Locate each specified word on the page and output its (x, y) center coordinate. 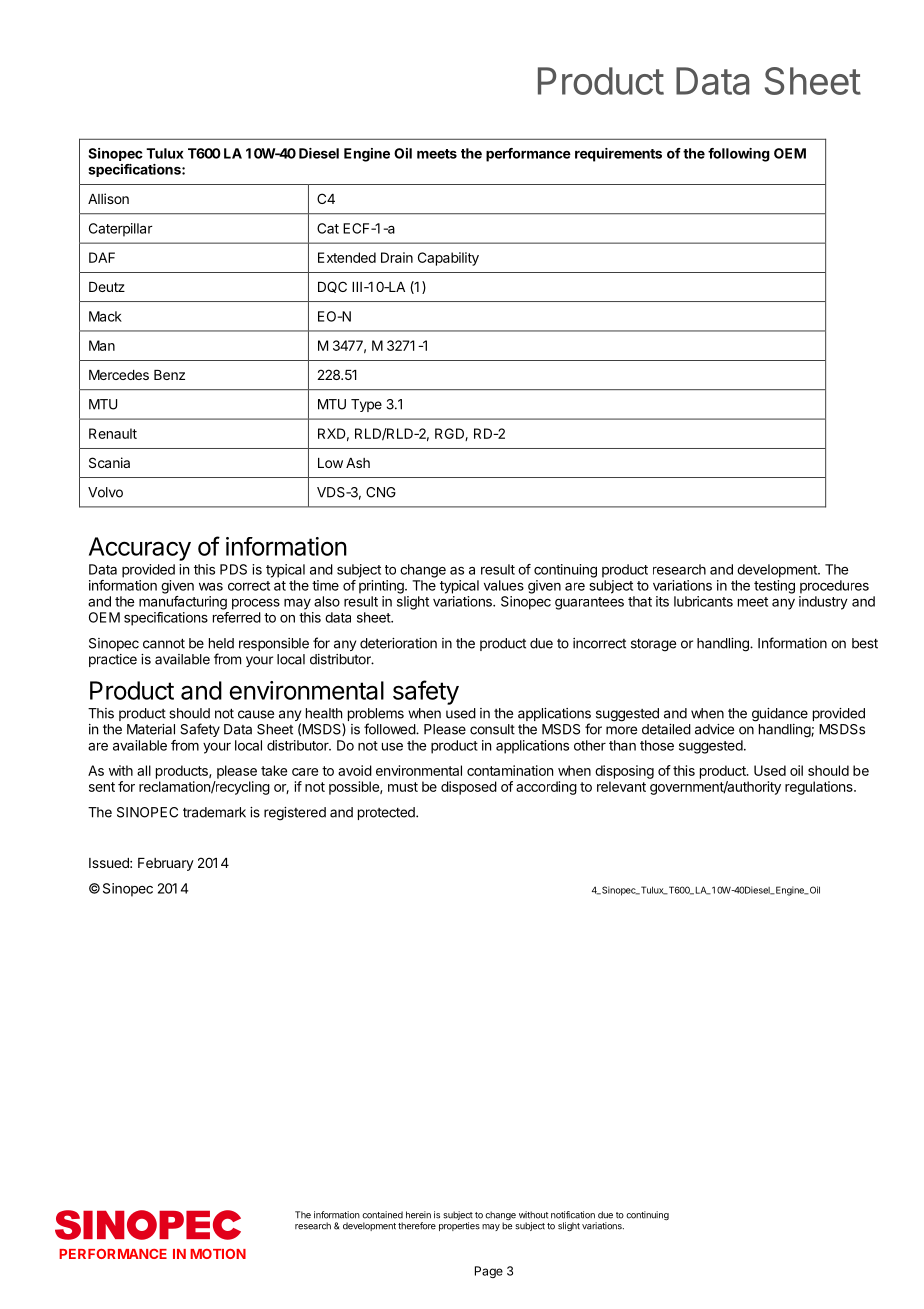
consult (492, 729)
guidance (780, 715)
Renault (113, 433)
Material (151, 729)
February (166, 864)
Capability (448, 259)
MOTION (218, 1254)
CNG (381, 492)
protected (387, 813)
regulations (820, 788)
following (739, 155)
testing (774, 587)
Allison (108, 198)
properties (459, 1226)
